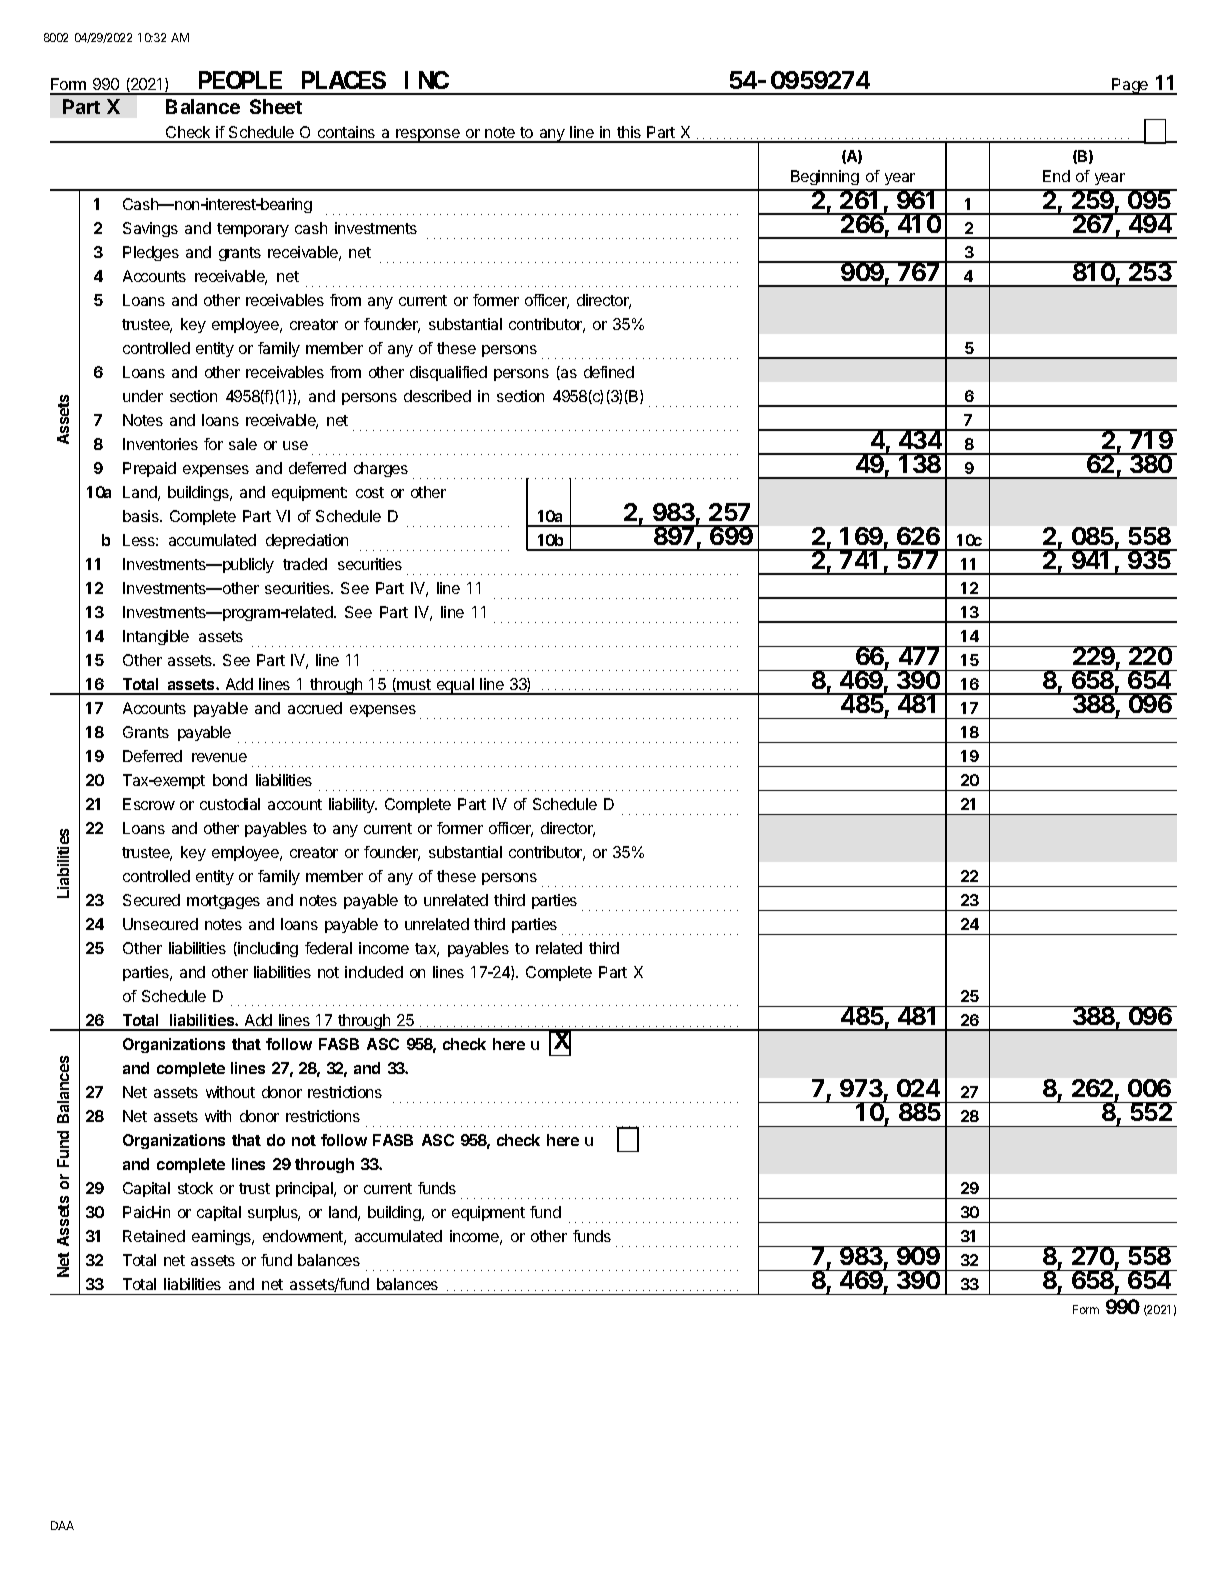 This document has height=1590, width=1228. Describe the element at coordinates (195, 1188) in the document. I see `stock` at that location.
